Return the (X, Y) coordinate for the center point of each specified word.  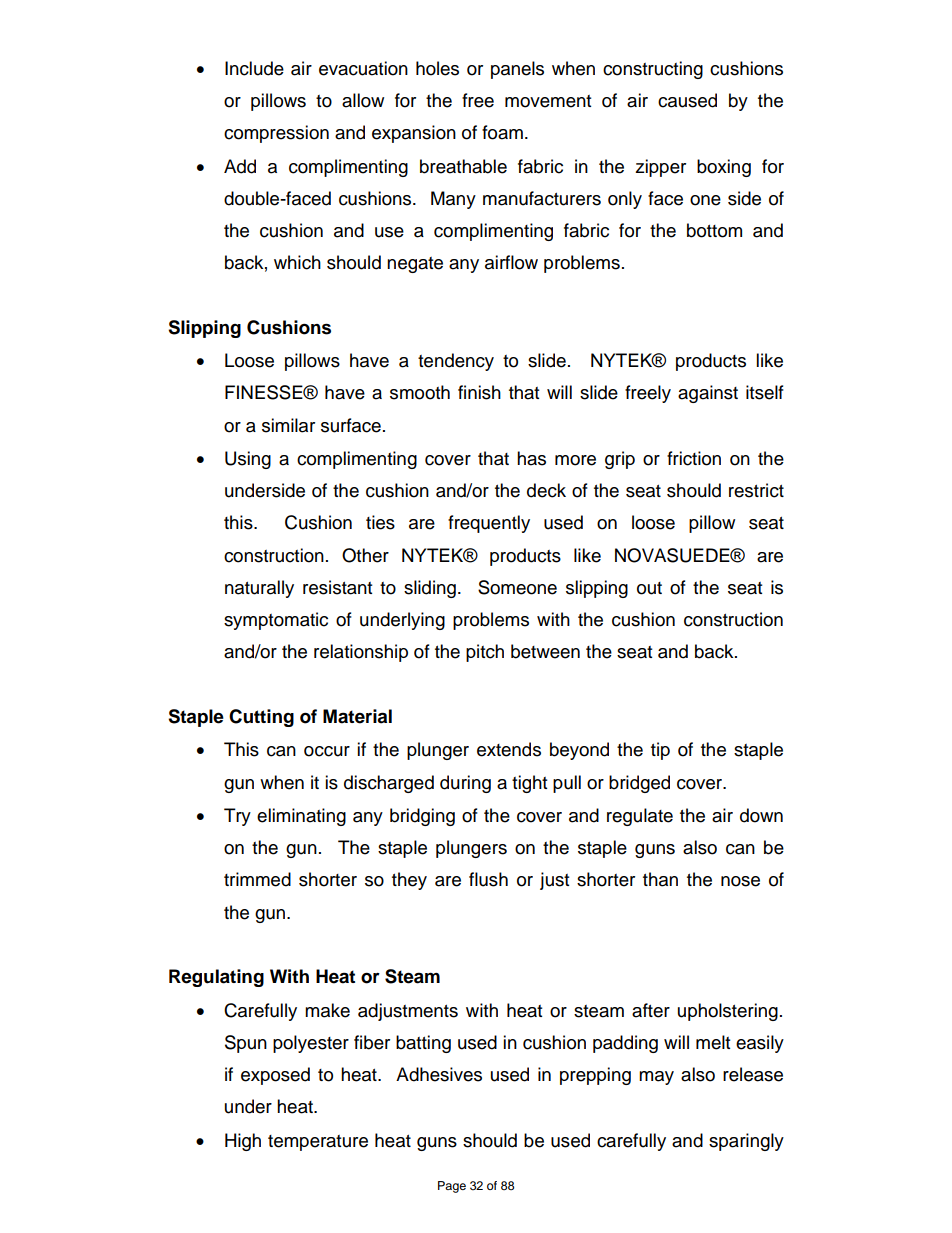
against (708, 394)
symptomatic (276, 621)
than (660, 879)
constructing (653, 70)
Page (452, 1187)
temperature (318, 1143)
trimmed (257, 879)
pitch (485, 653)
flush (488, 879)
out (649, 588)
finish (479, 392)
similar (288, 425)
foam (502, 132)
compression (276, 134)
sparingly (746, 1142)
